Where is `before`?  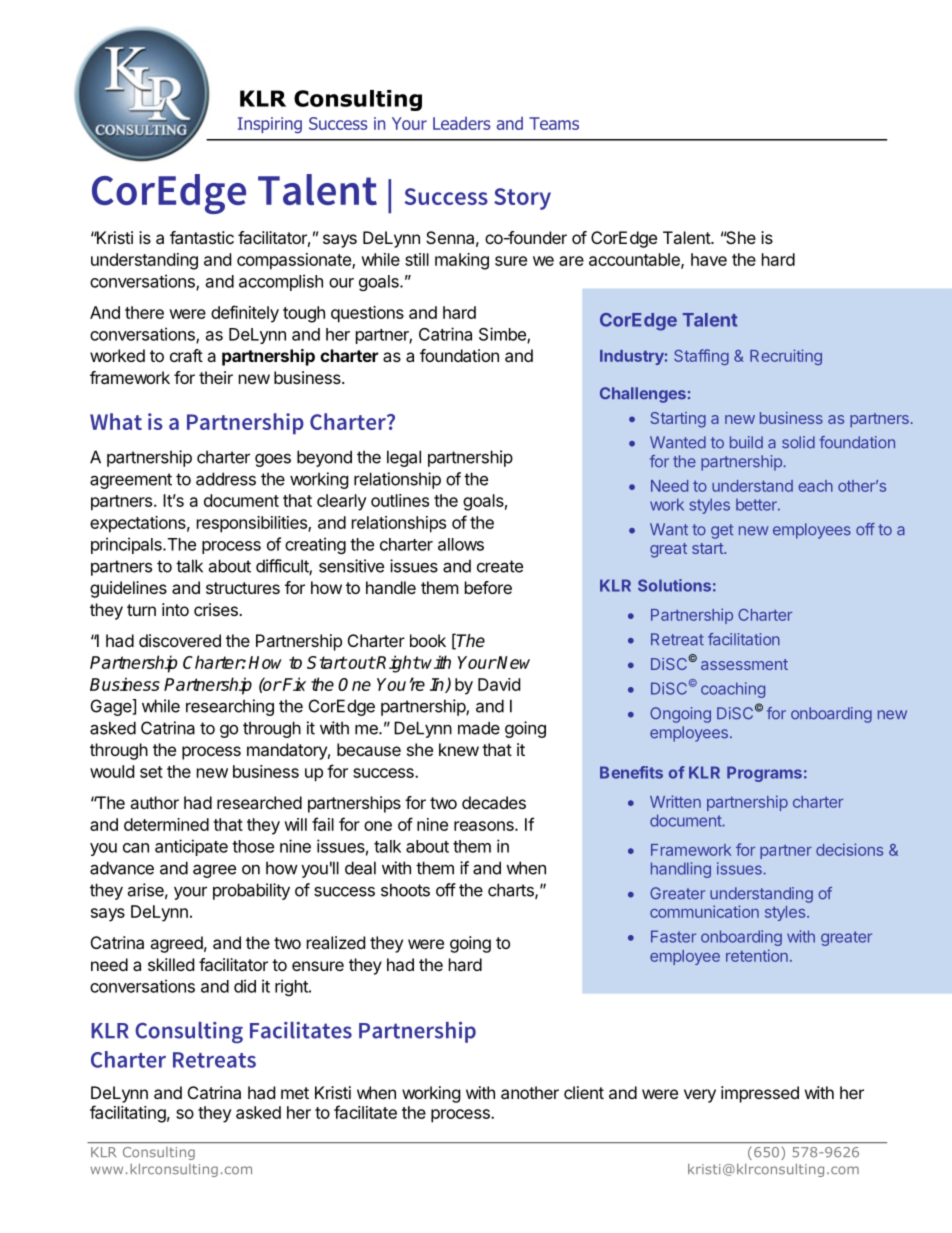 before is located at coordinates (488, 587).
